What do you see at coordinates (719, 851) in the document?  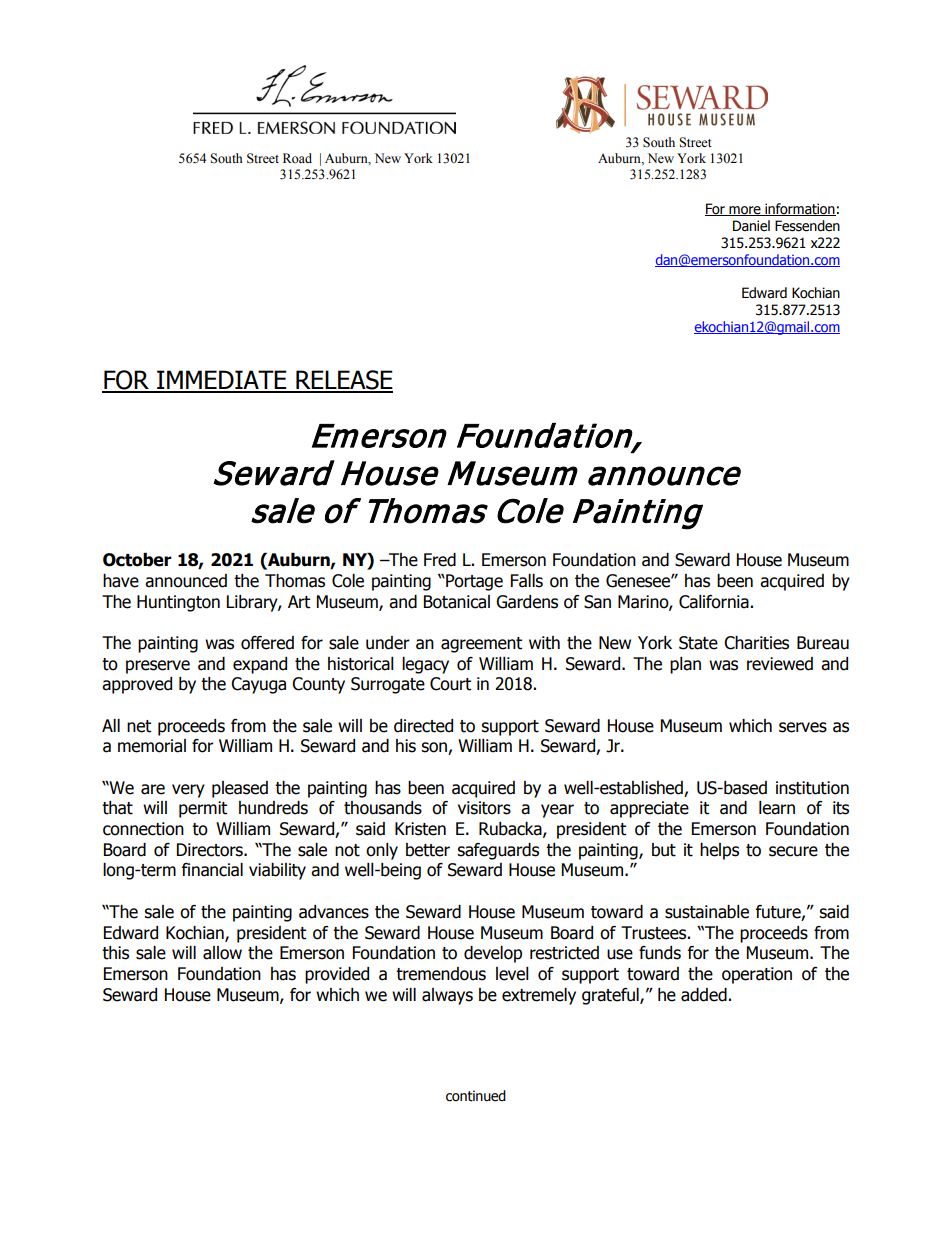 I see `helps` at bounding box center [719, 851].
